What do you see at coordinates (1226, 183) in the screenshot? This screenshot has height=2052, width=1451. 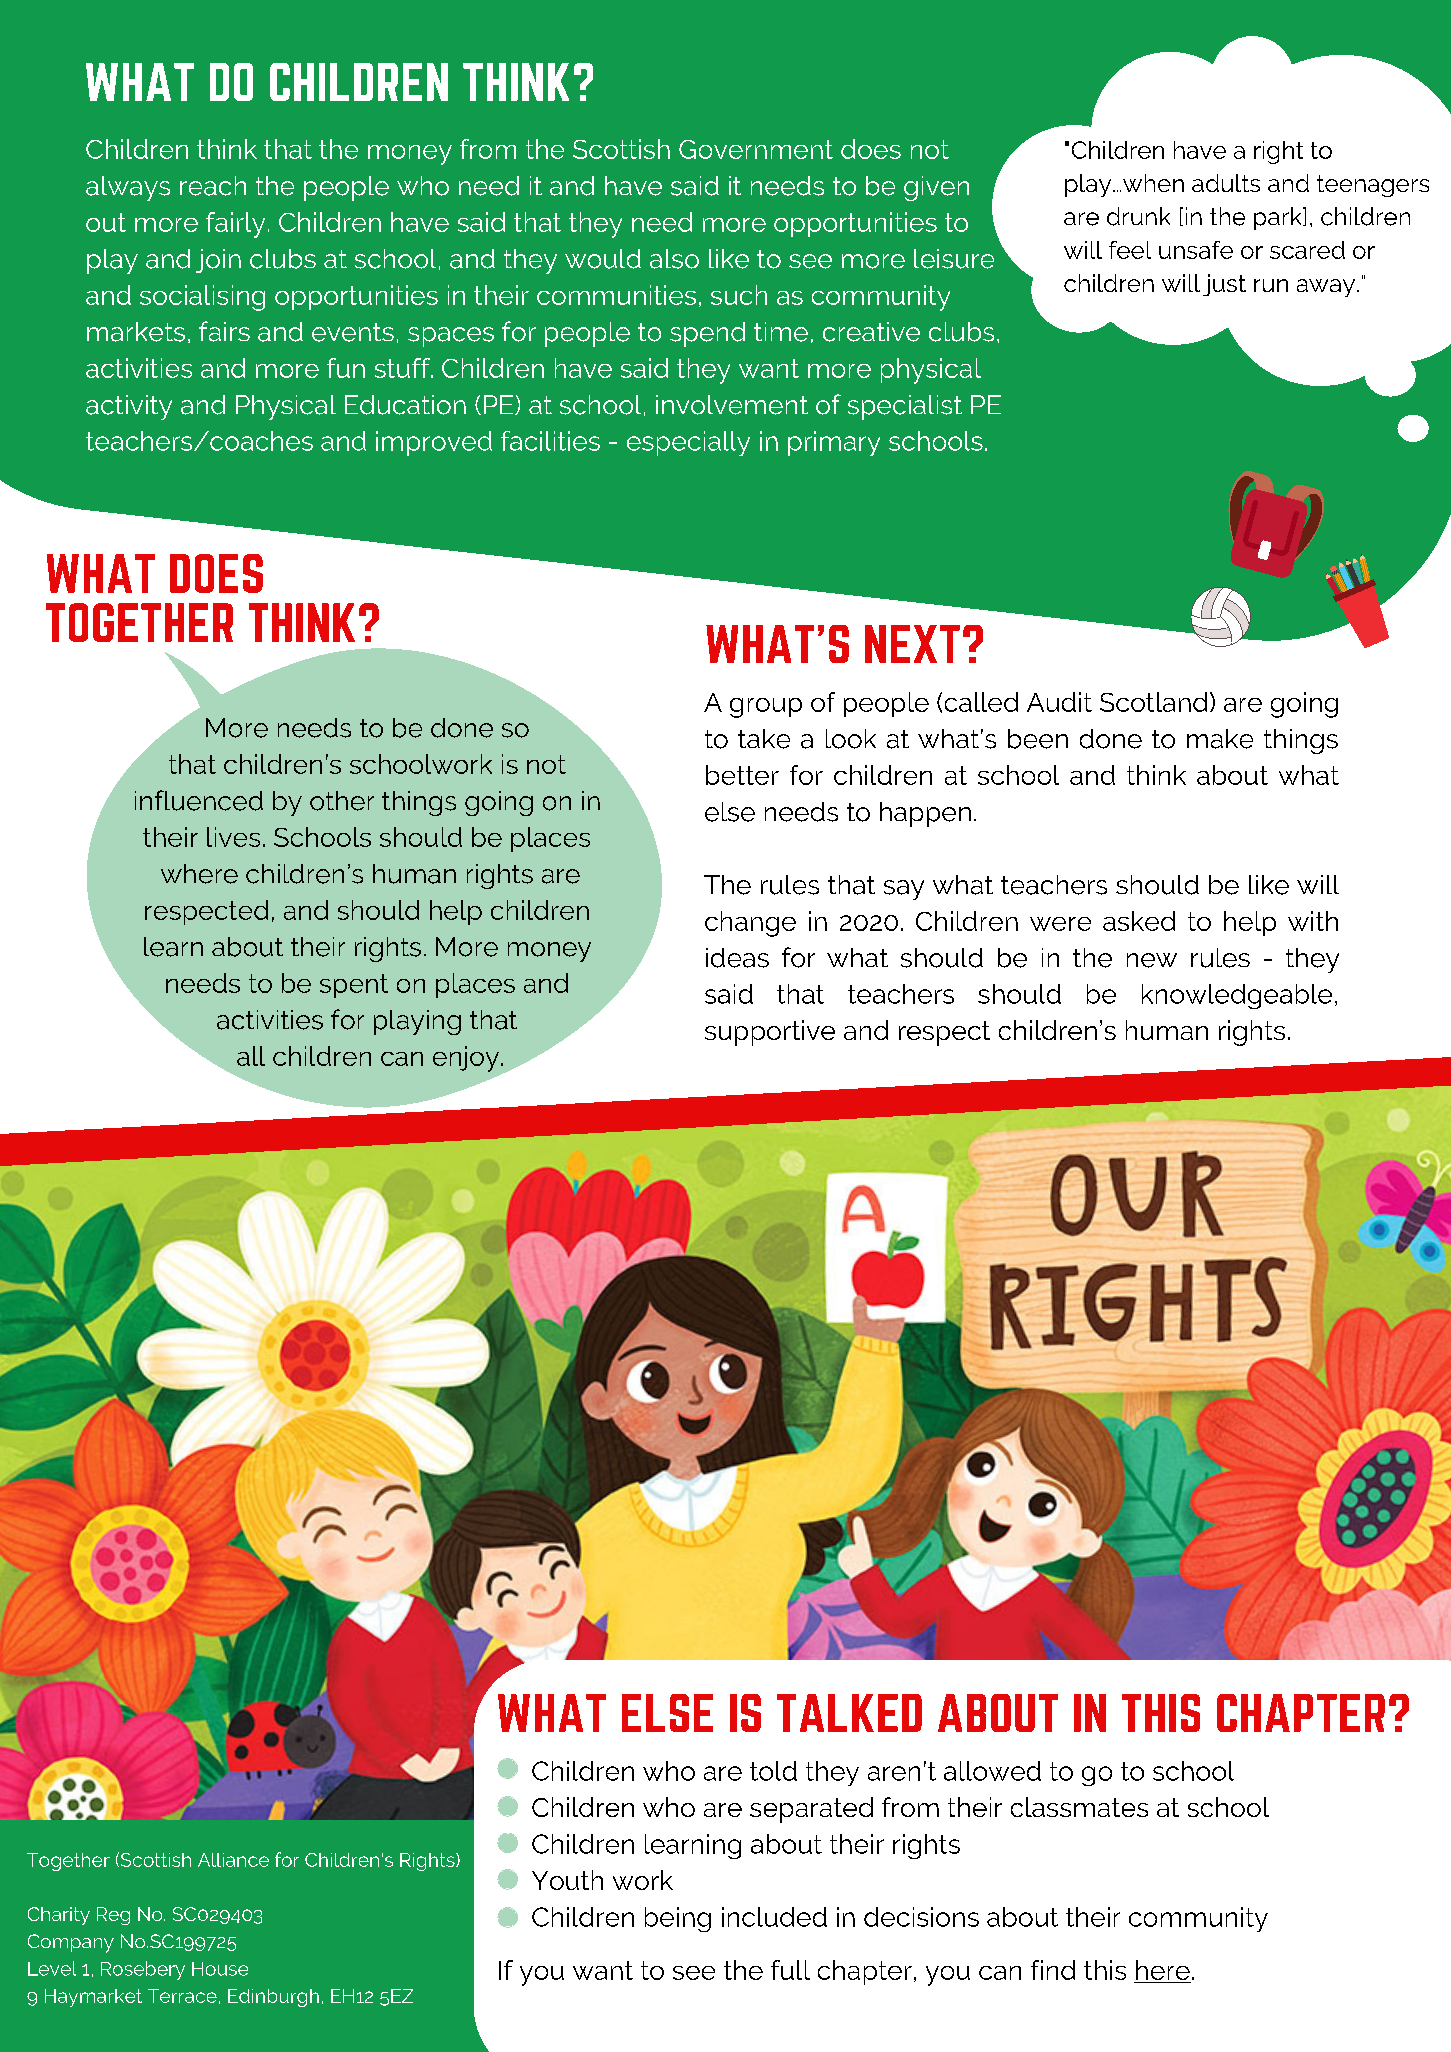 I see `adults` at bounding box center [1226, 183].
